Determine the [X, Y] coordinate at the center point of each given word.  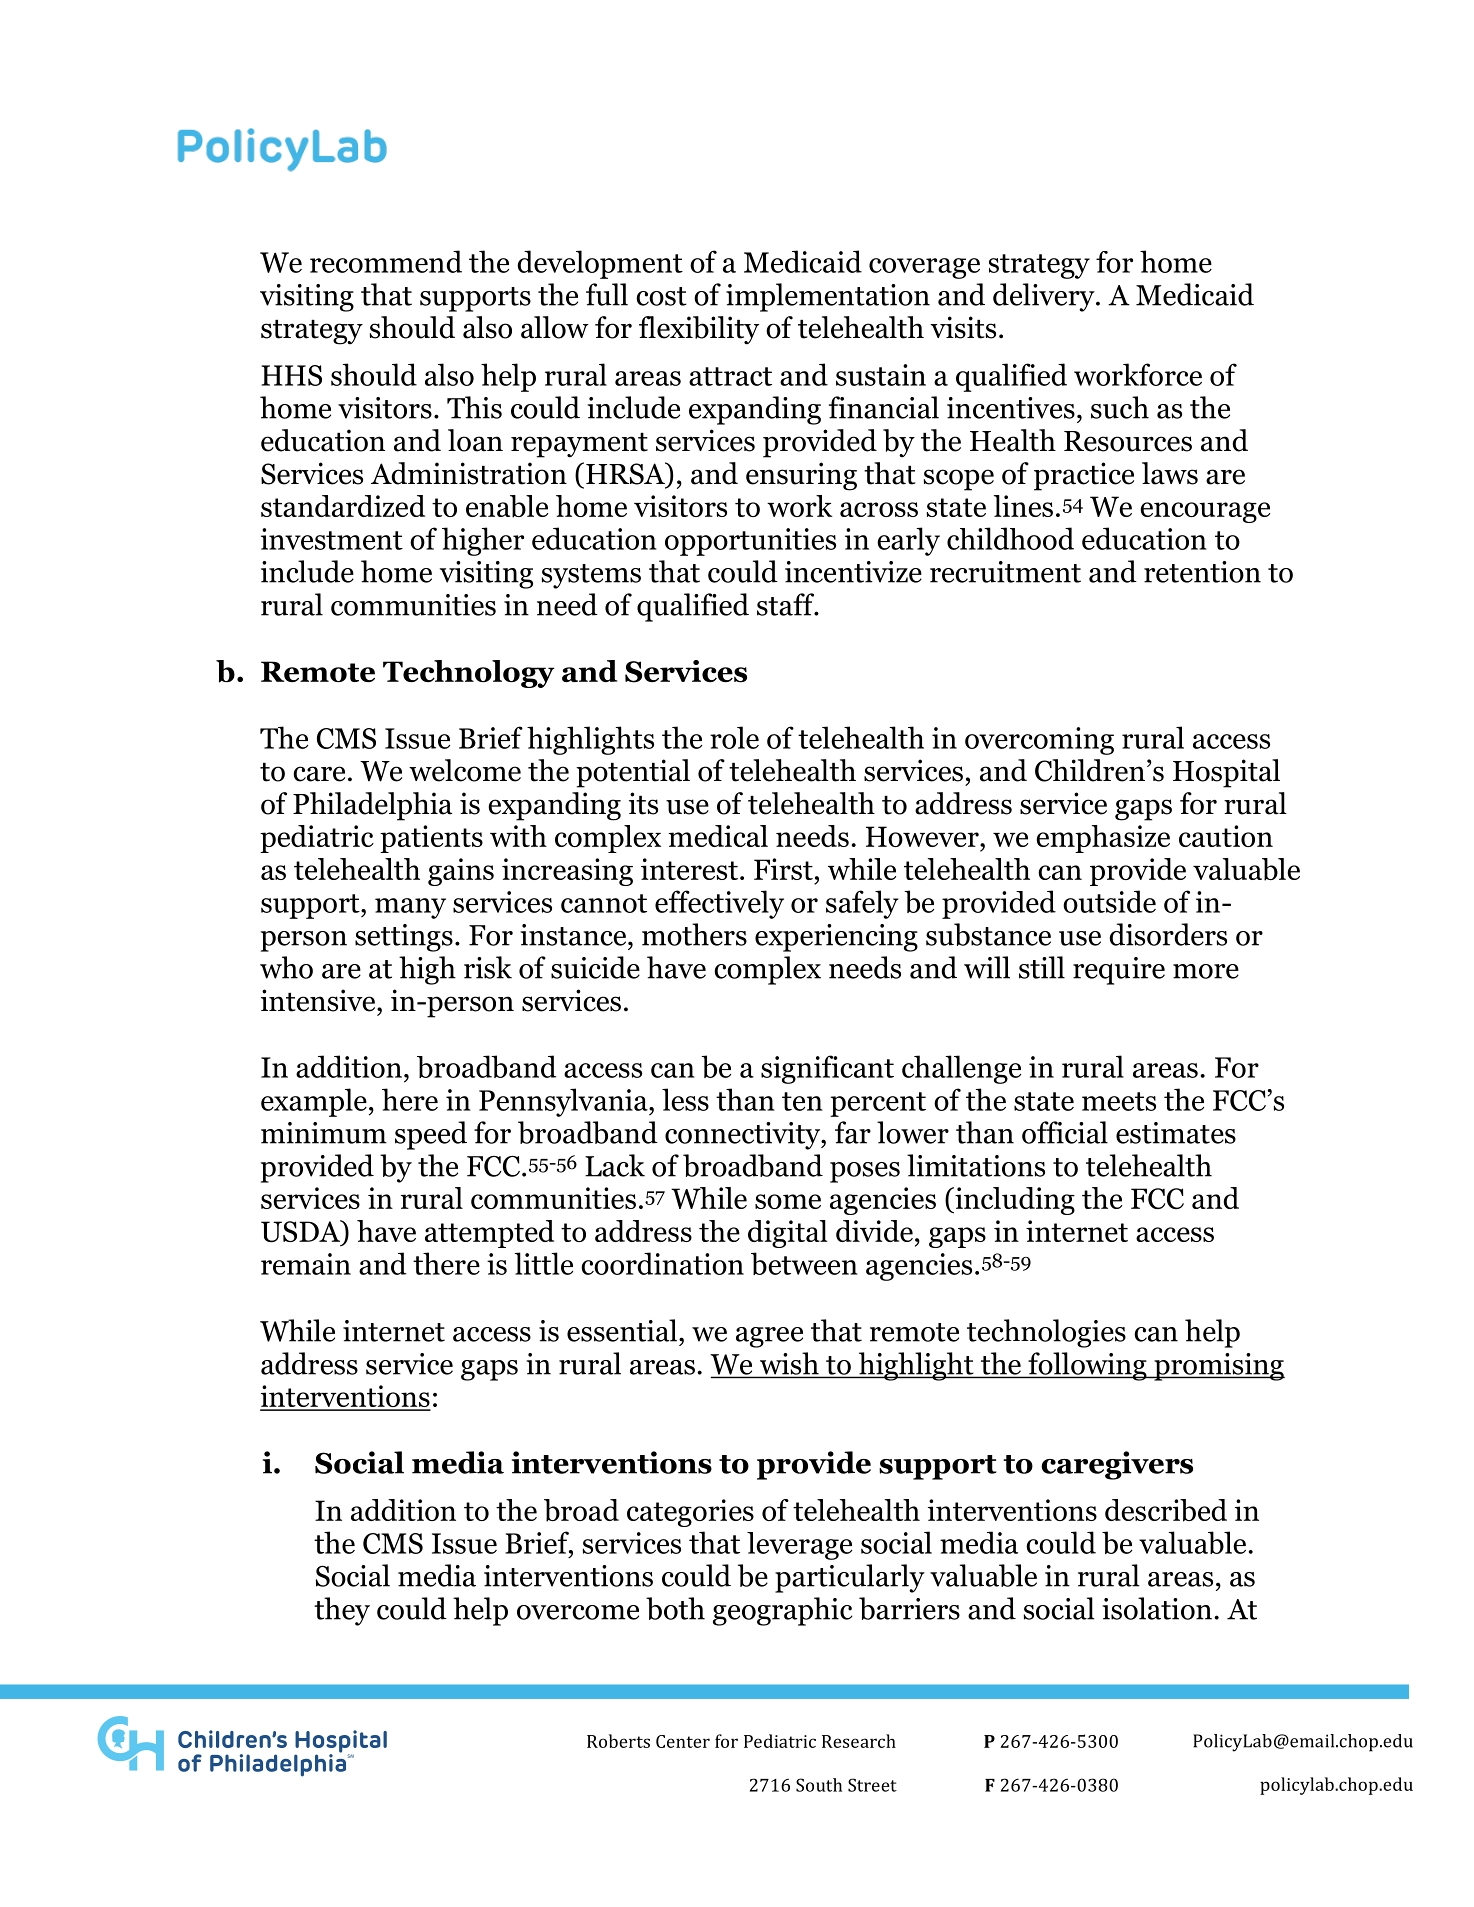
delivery [1045, 297]
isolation [1157, 1608]
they [342, 1611]
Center [683, 1741]
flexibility [699, 330]
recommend [386, 261]
